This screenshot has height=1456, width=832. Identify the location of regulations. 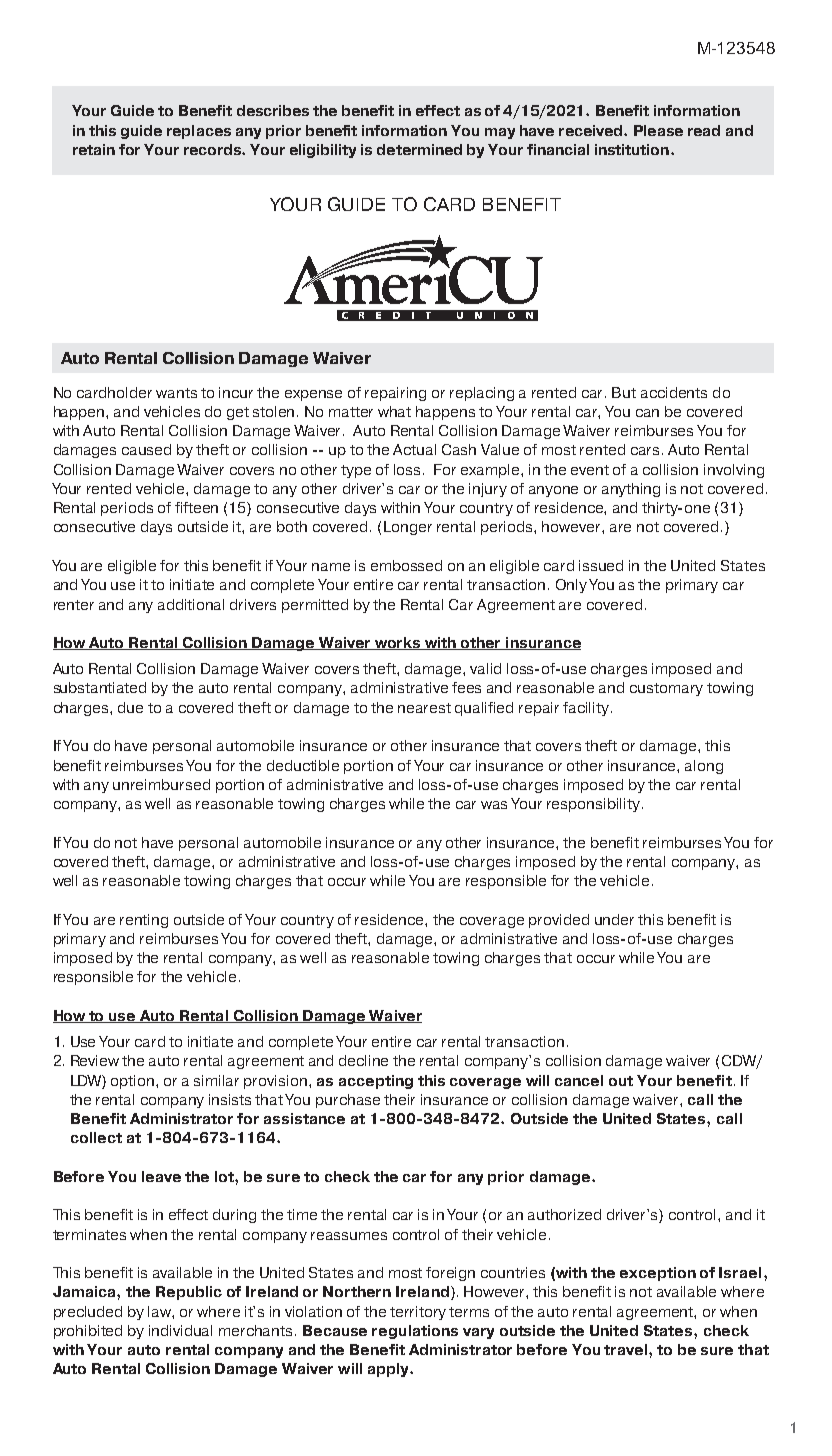
(415, 1332).
